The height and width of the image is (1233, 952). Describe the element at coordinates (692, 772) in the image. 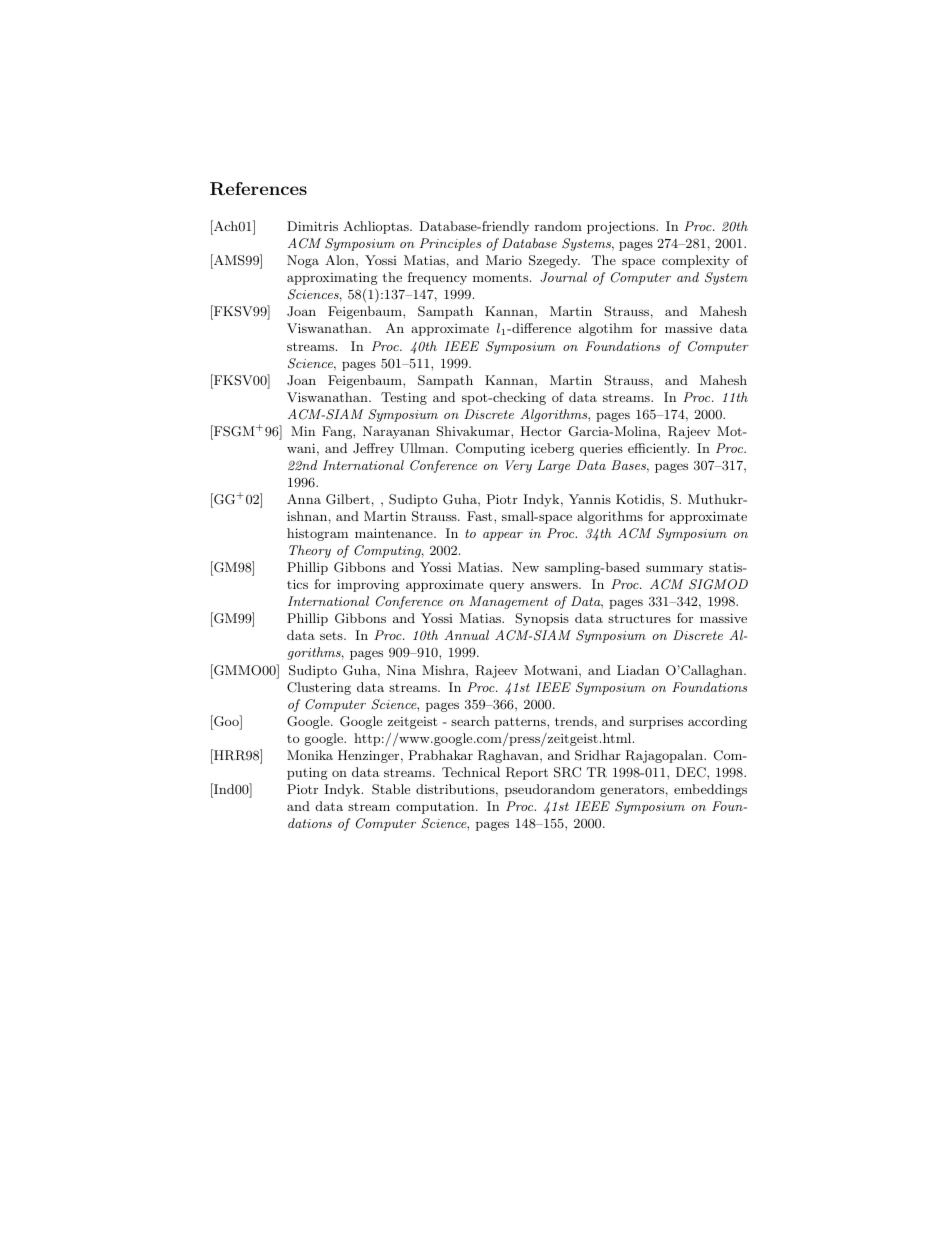

I see `DEC` at that location.
